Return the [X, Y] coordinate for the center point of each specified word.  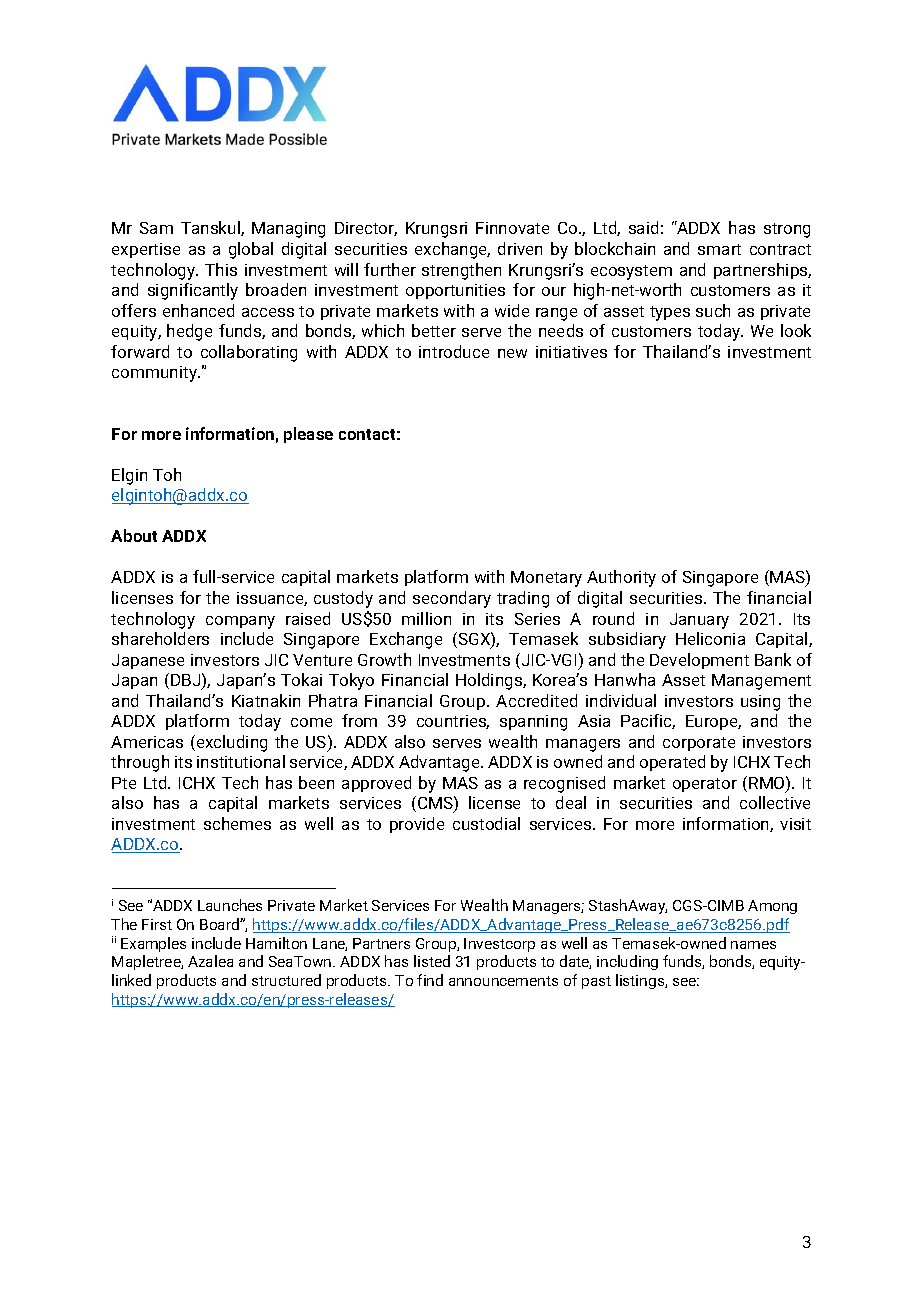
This [221, 269]
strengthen [461, 271]
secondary [452, 599]
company [240, 622]
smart [719, 249]
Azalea [210, 961]
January [699, 621]
